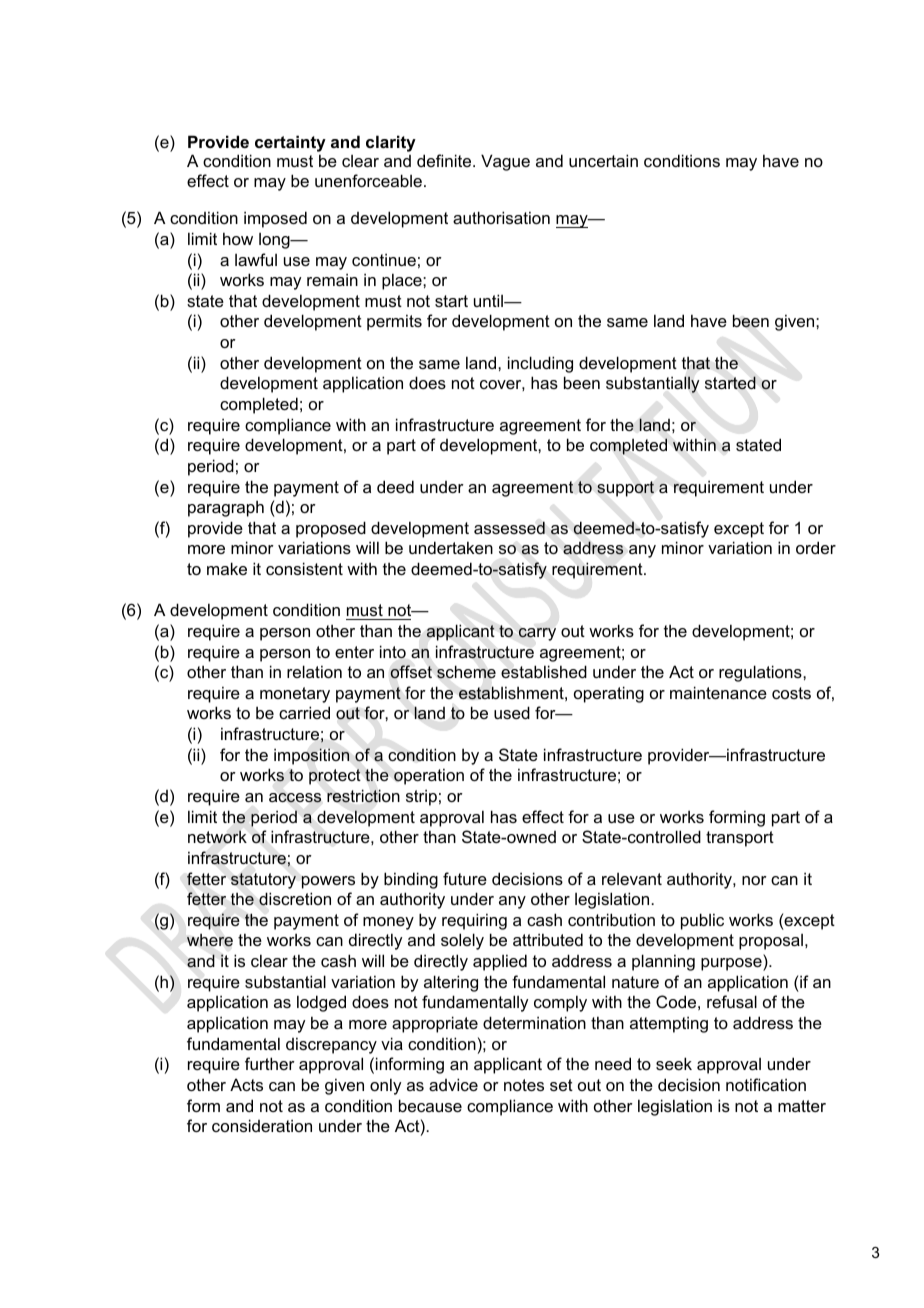 The width and height of the screenshot is (924, 1308). I want to click on paragraph, so click(226, 509).
